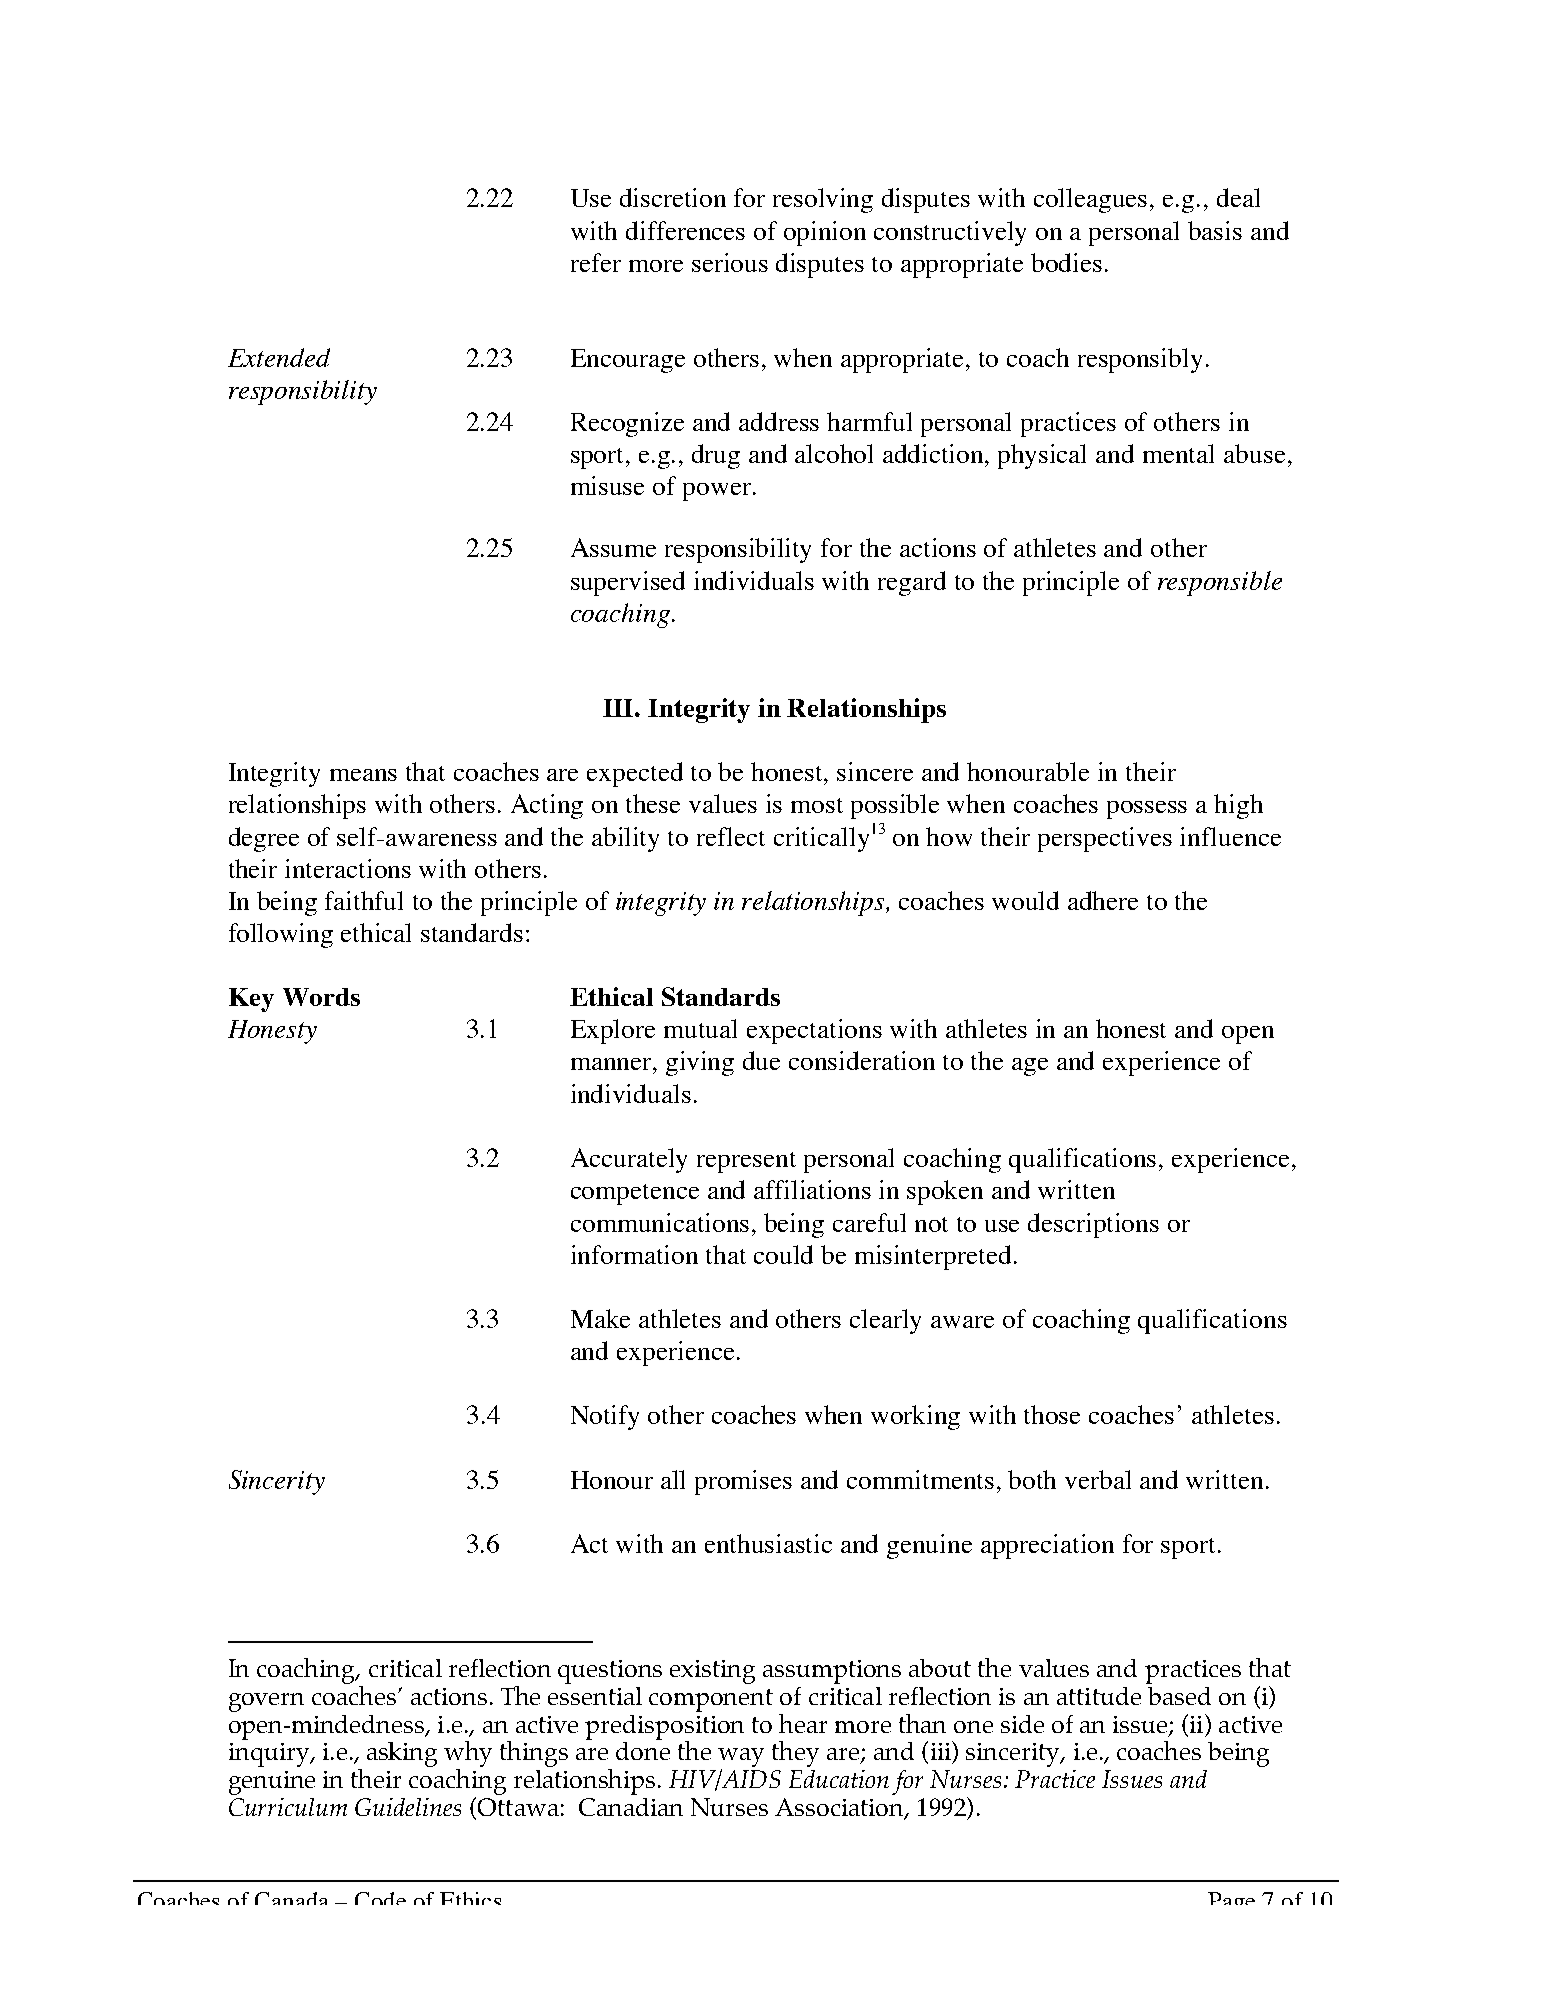  Describe the element at coordinates (1066, 262) in the screenshot. I see `bodies` at that location.
